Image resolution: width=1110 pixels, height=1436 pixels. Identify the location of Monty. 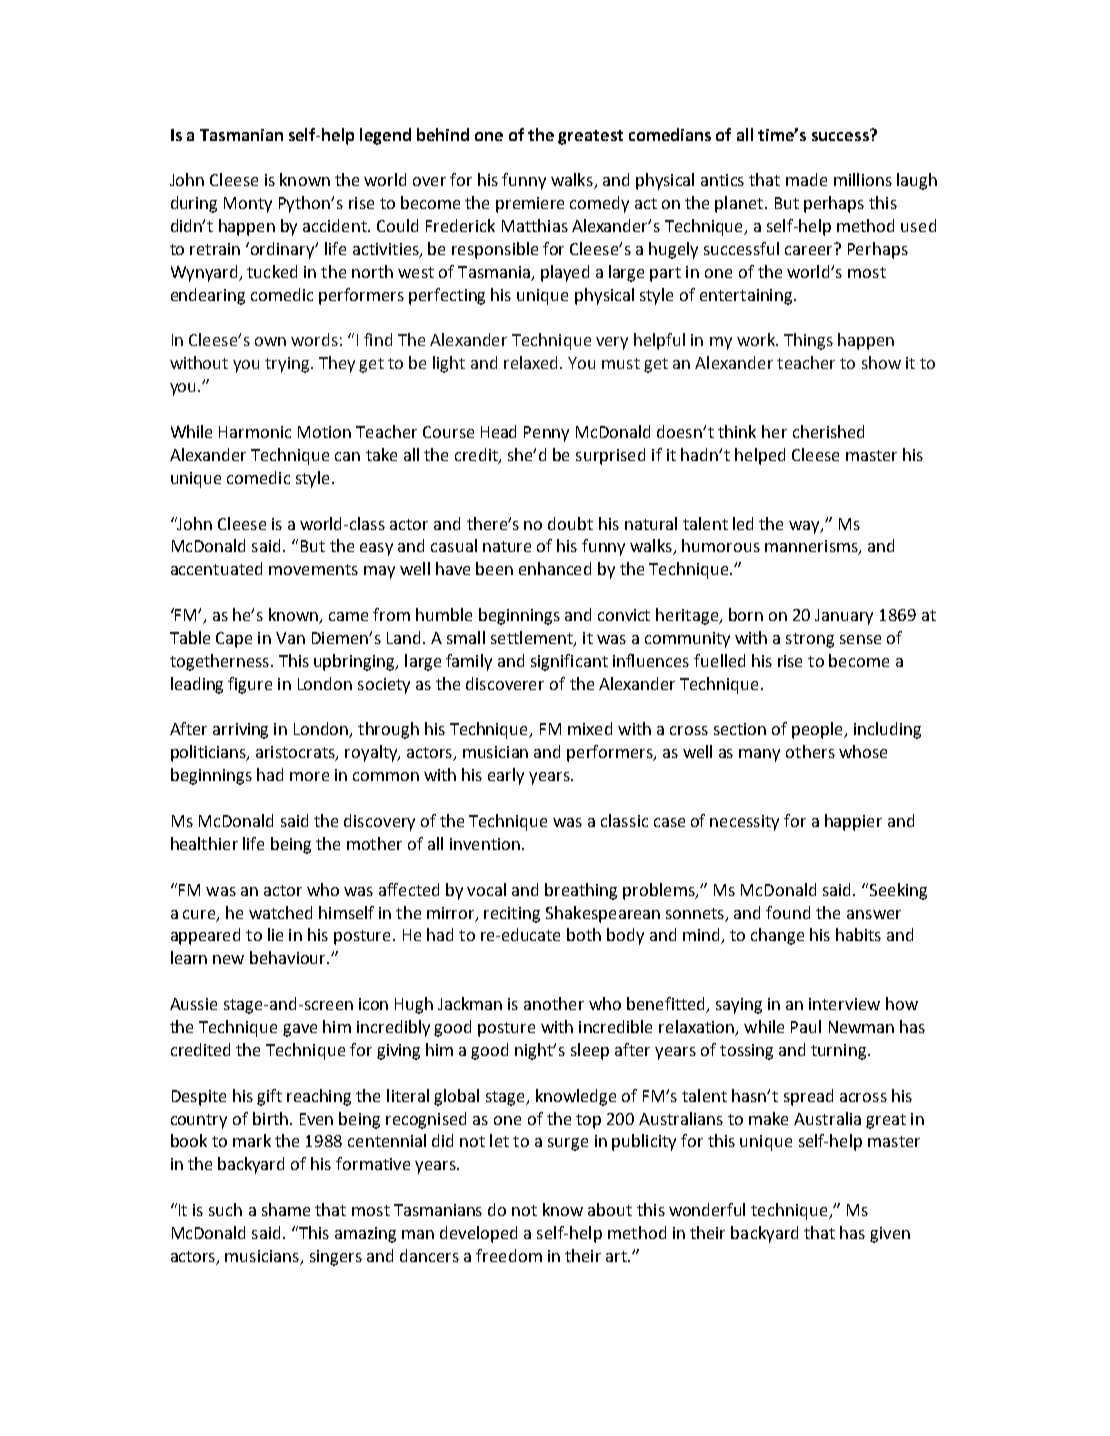
(248, 205).
